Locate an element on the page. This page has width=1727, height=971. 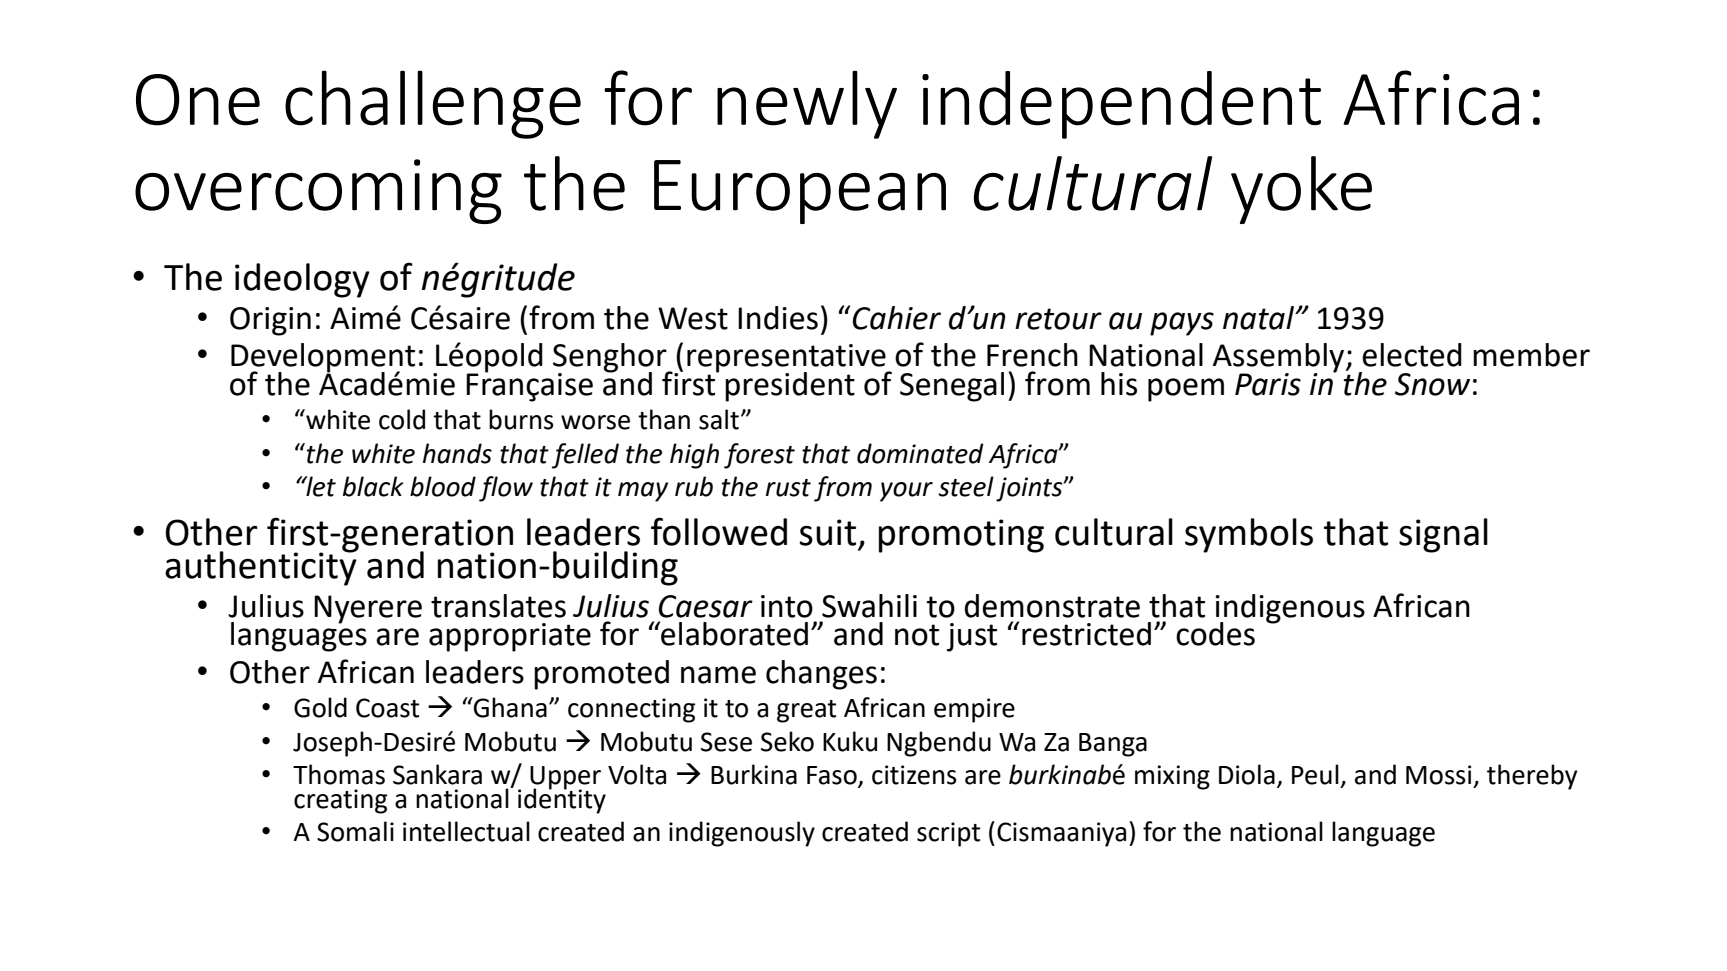
yoke is located at coordinates (1301, 190).
